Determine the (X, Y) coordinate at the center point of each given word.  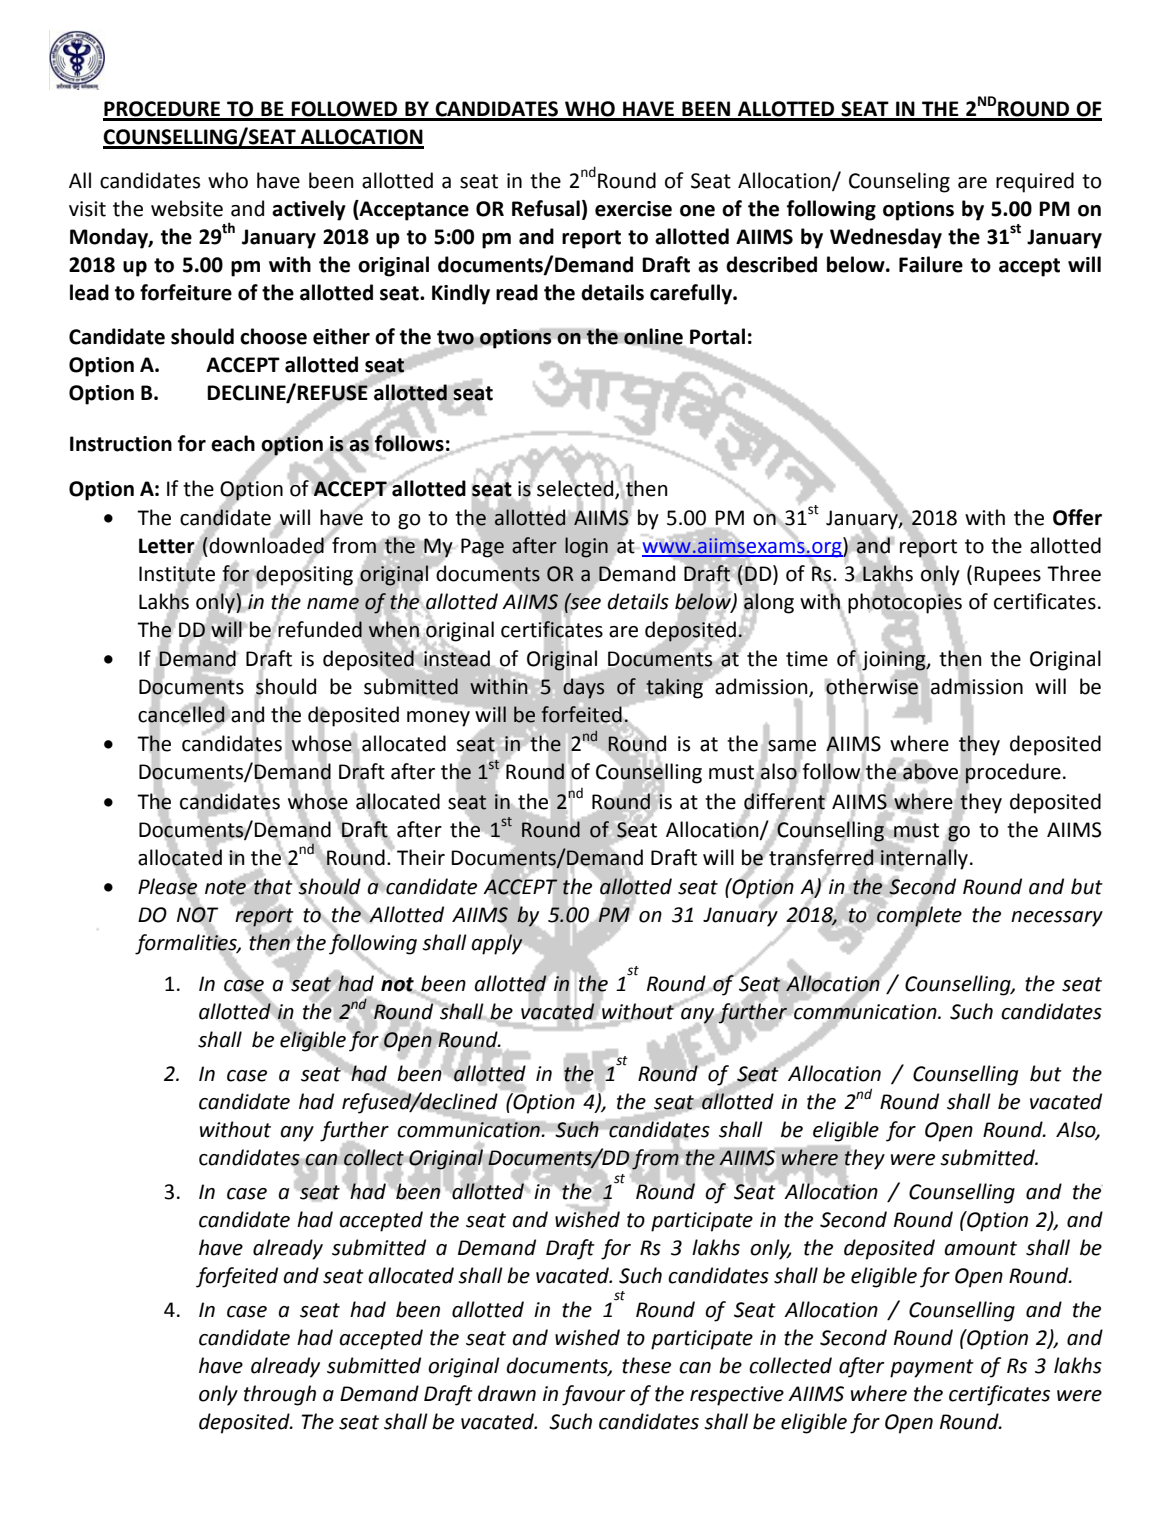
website (187, 208)
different (785, 800)
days (583, 687)
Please (167, 886)
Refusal (546, 208)
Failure (931, 264)
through (280, 1395)
